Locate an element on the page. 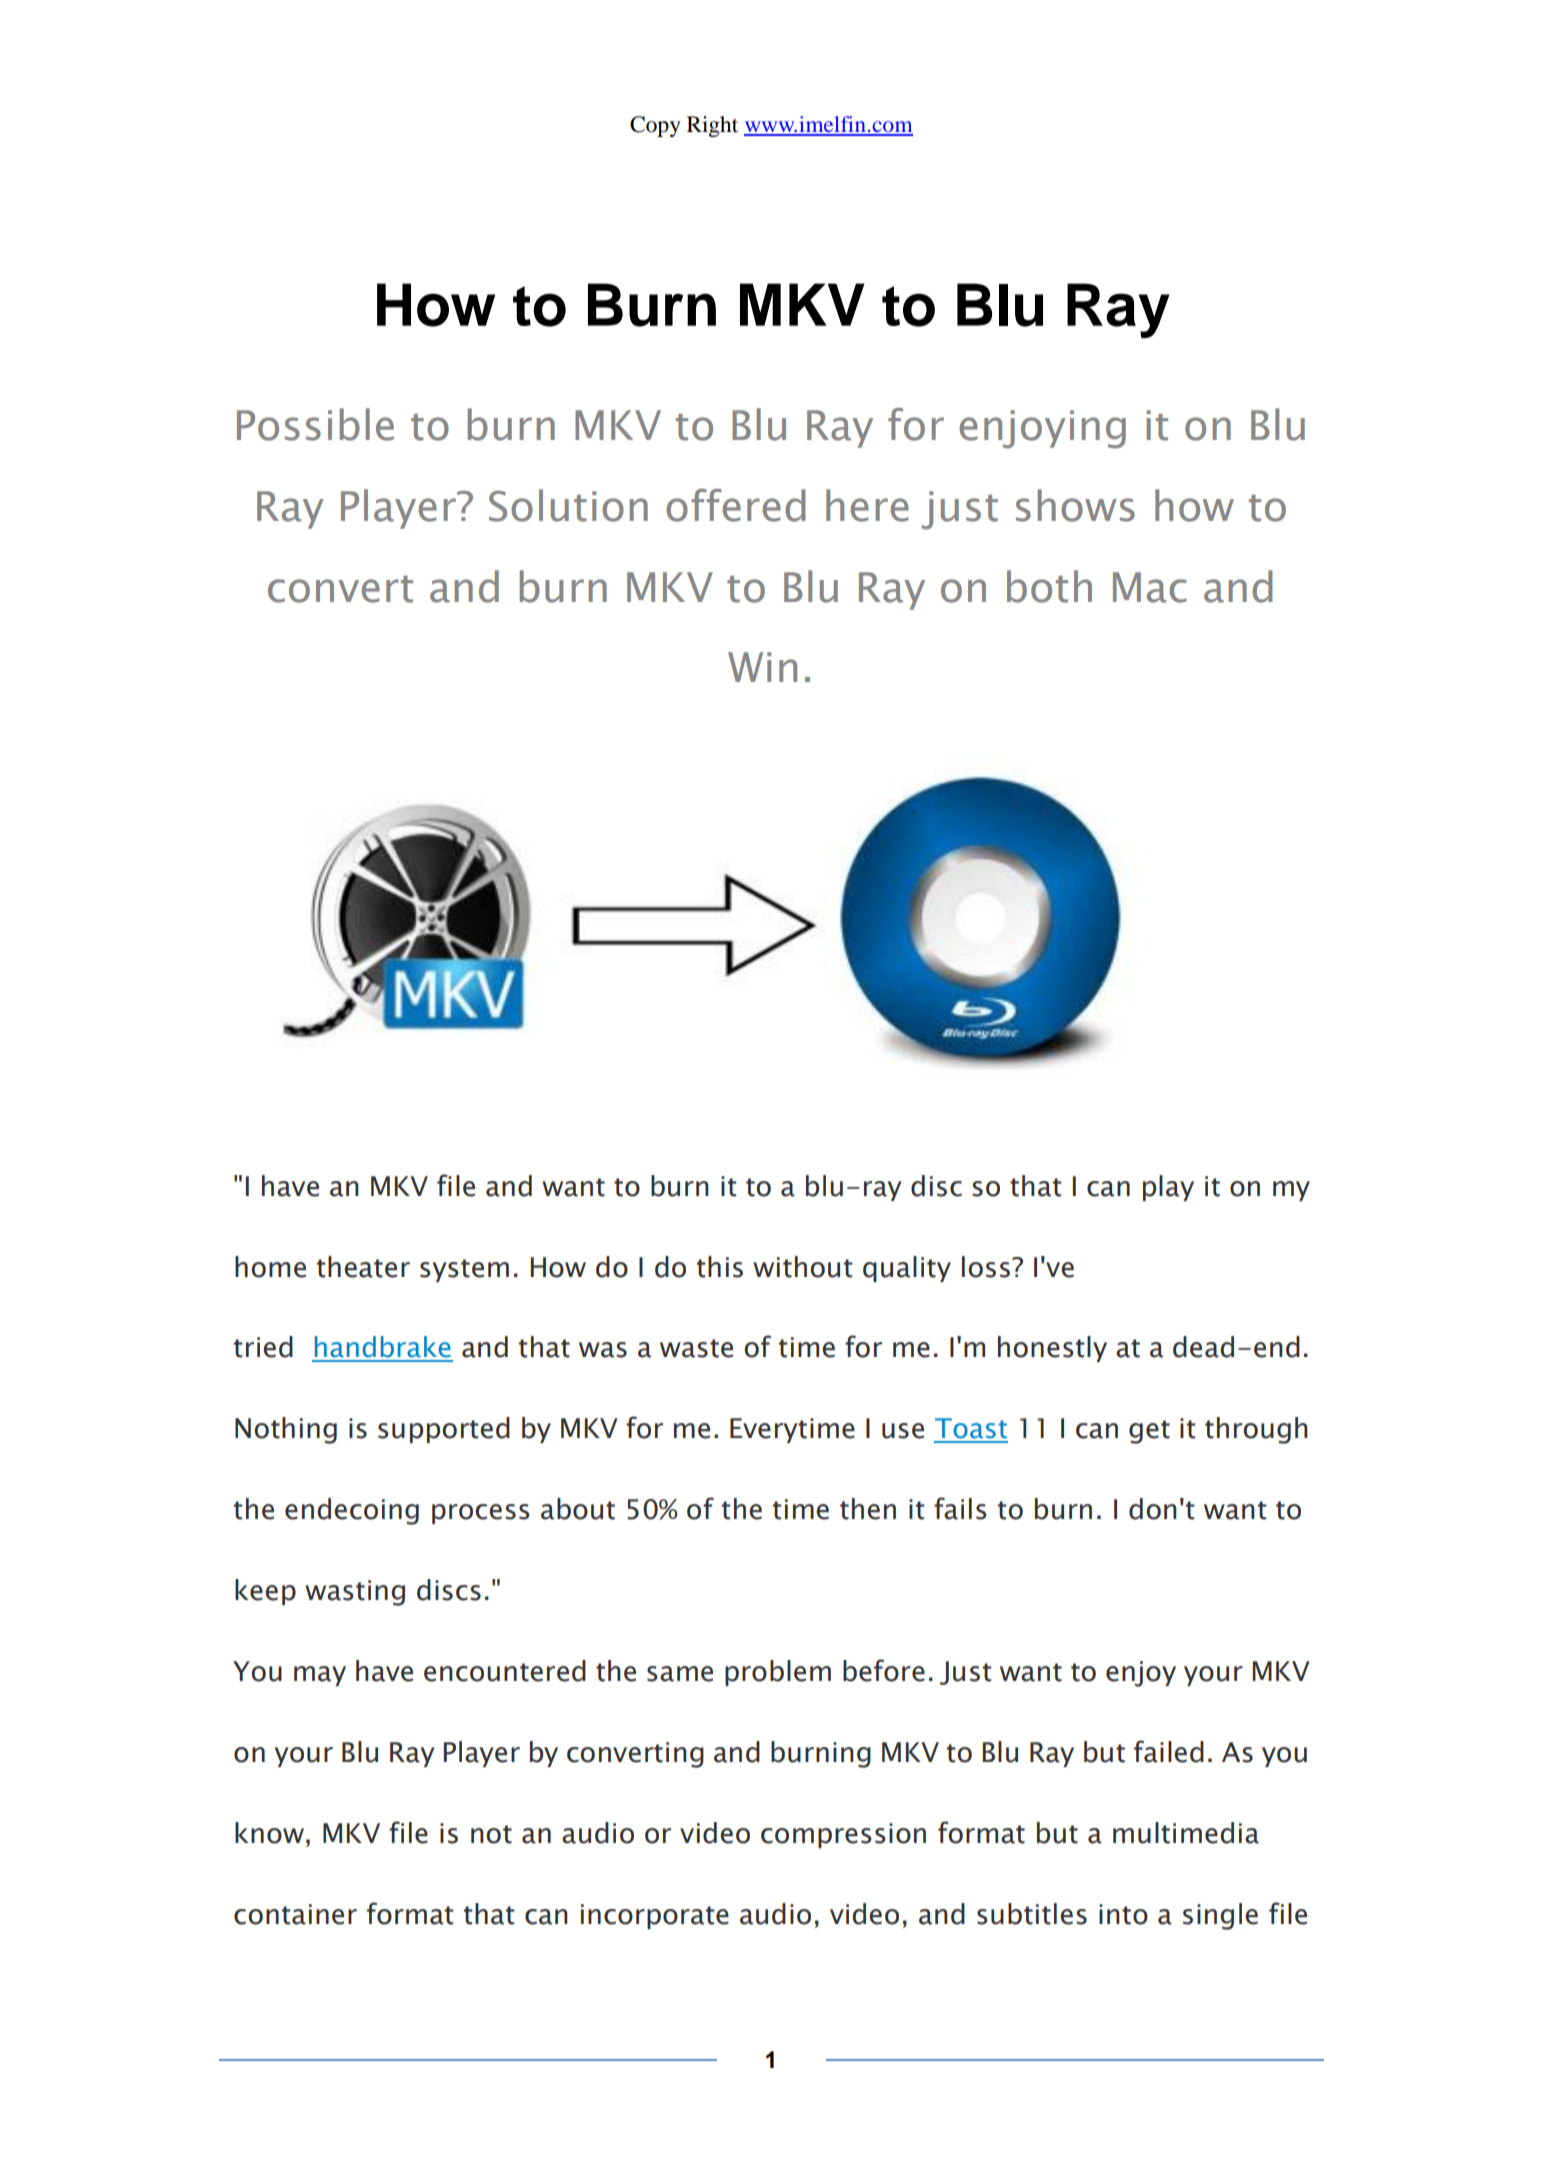 Image resolution: width=1543 pixels, height=2182 pixels. theater is located at coordinates (363, 1267).
